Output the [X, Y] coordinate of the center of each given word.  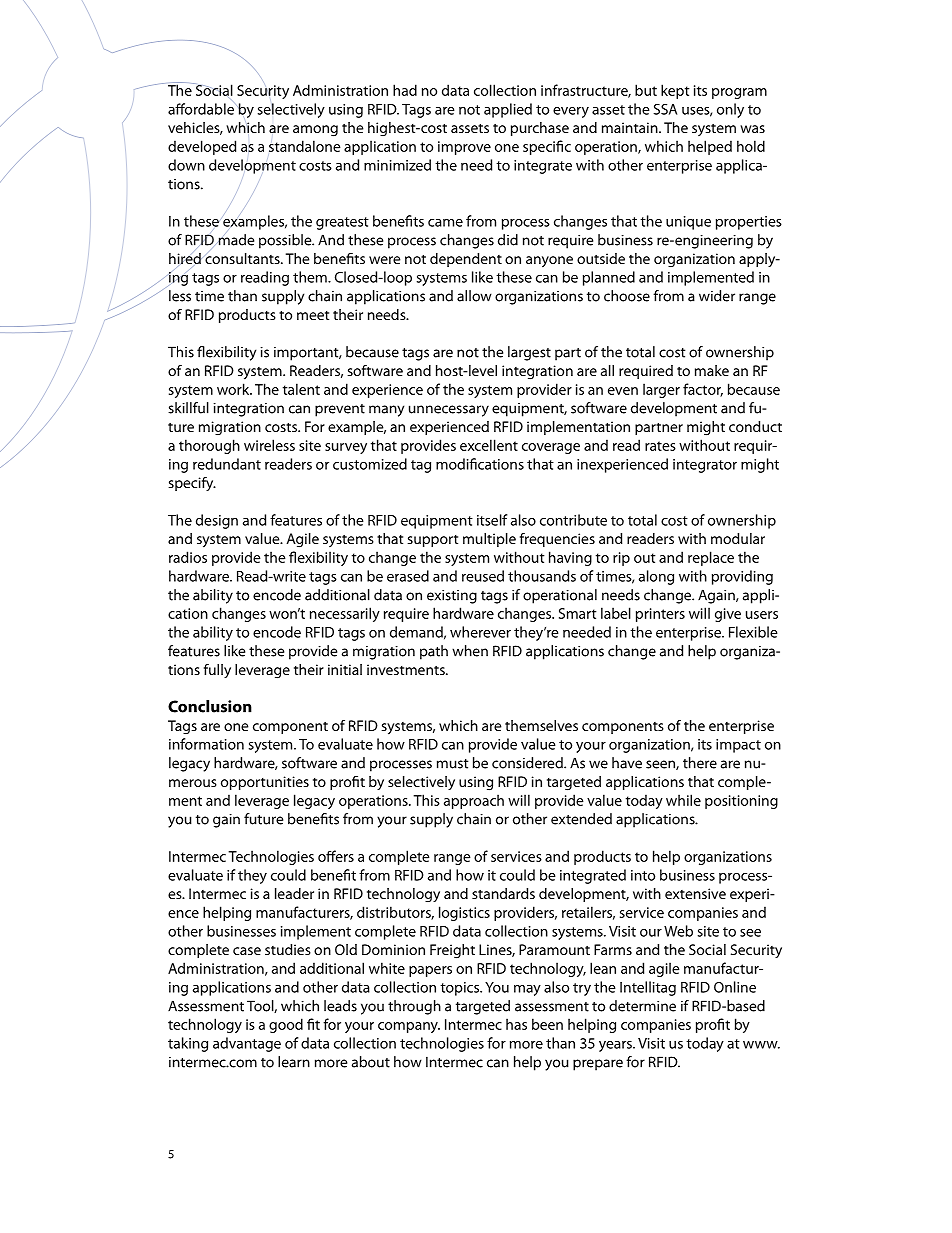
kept [675, 91]
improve [464, 148]
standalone [305, 146]
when [470, 651]
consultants [243, 258]
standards [503, 893]
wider [717, 296]
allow [474, 296]
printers [660, 615]
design [217, 521]
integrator [705, 466]
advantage [247, 1044]
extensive [695, 893]
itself [492, 520]
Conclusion [210, 706]
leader [294, 893]
